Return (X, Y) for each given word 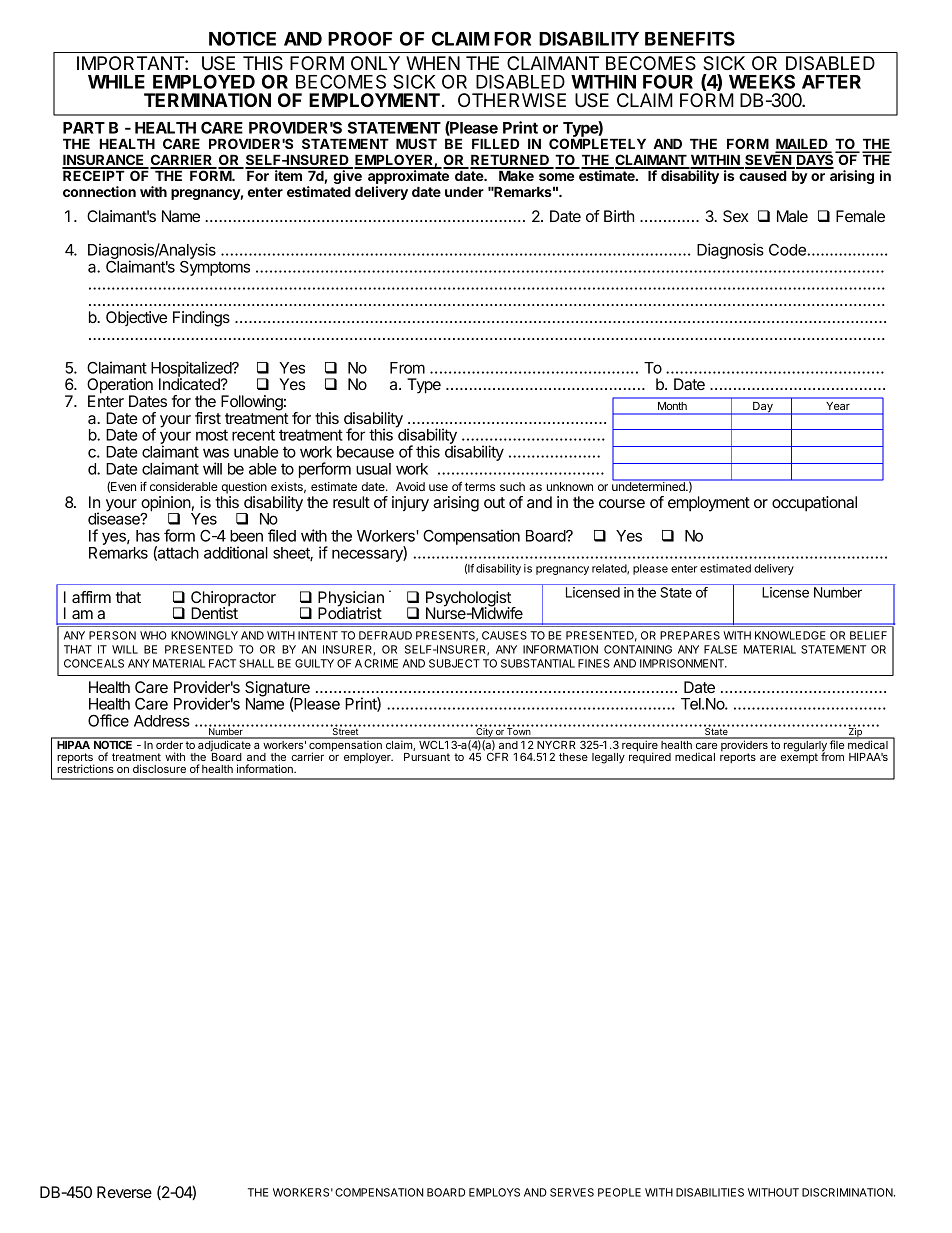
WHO (153, 635)
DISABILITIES (710, 1192)
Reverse (124, 1192)
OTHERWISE (512, 100)
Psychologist (469, 600)
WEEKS (762, 81)
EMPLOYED (204, 81)
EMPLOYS (494, 1192)
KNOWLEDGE (790, 635)
